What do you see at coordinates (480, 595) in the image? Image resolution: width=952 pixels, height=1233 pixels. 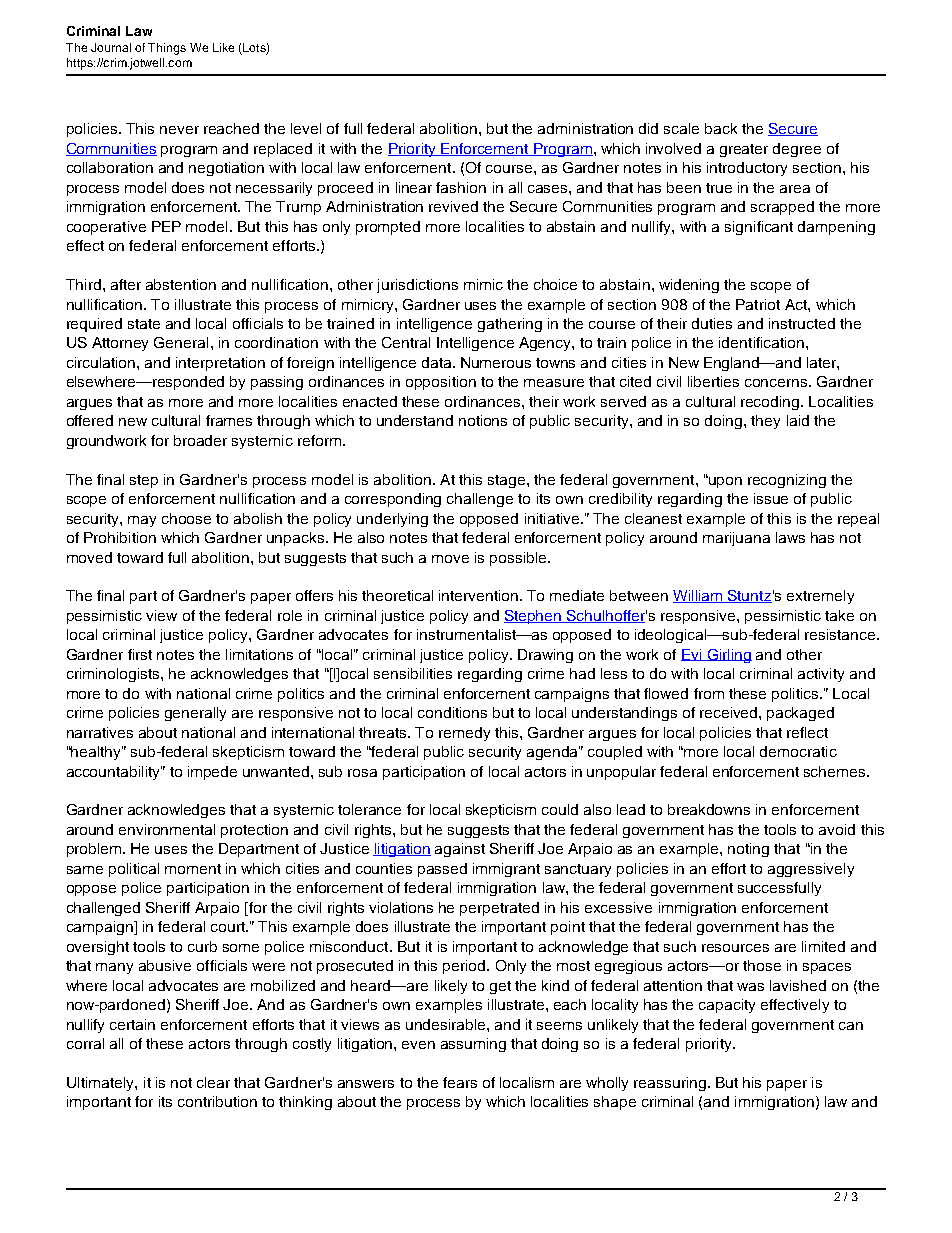 I see `intervention` at bounding box center [480, 595].
